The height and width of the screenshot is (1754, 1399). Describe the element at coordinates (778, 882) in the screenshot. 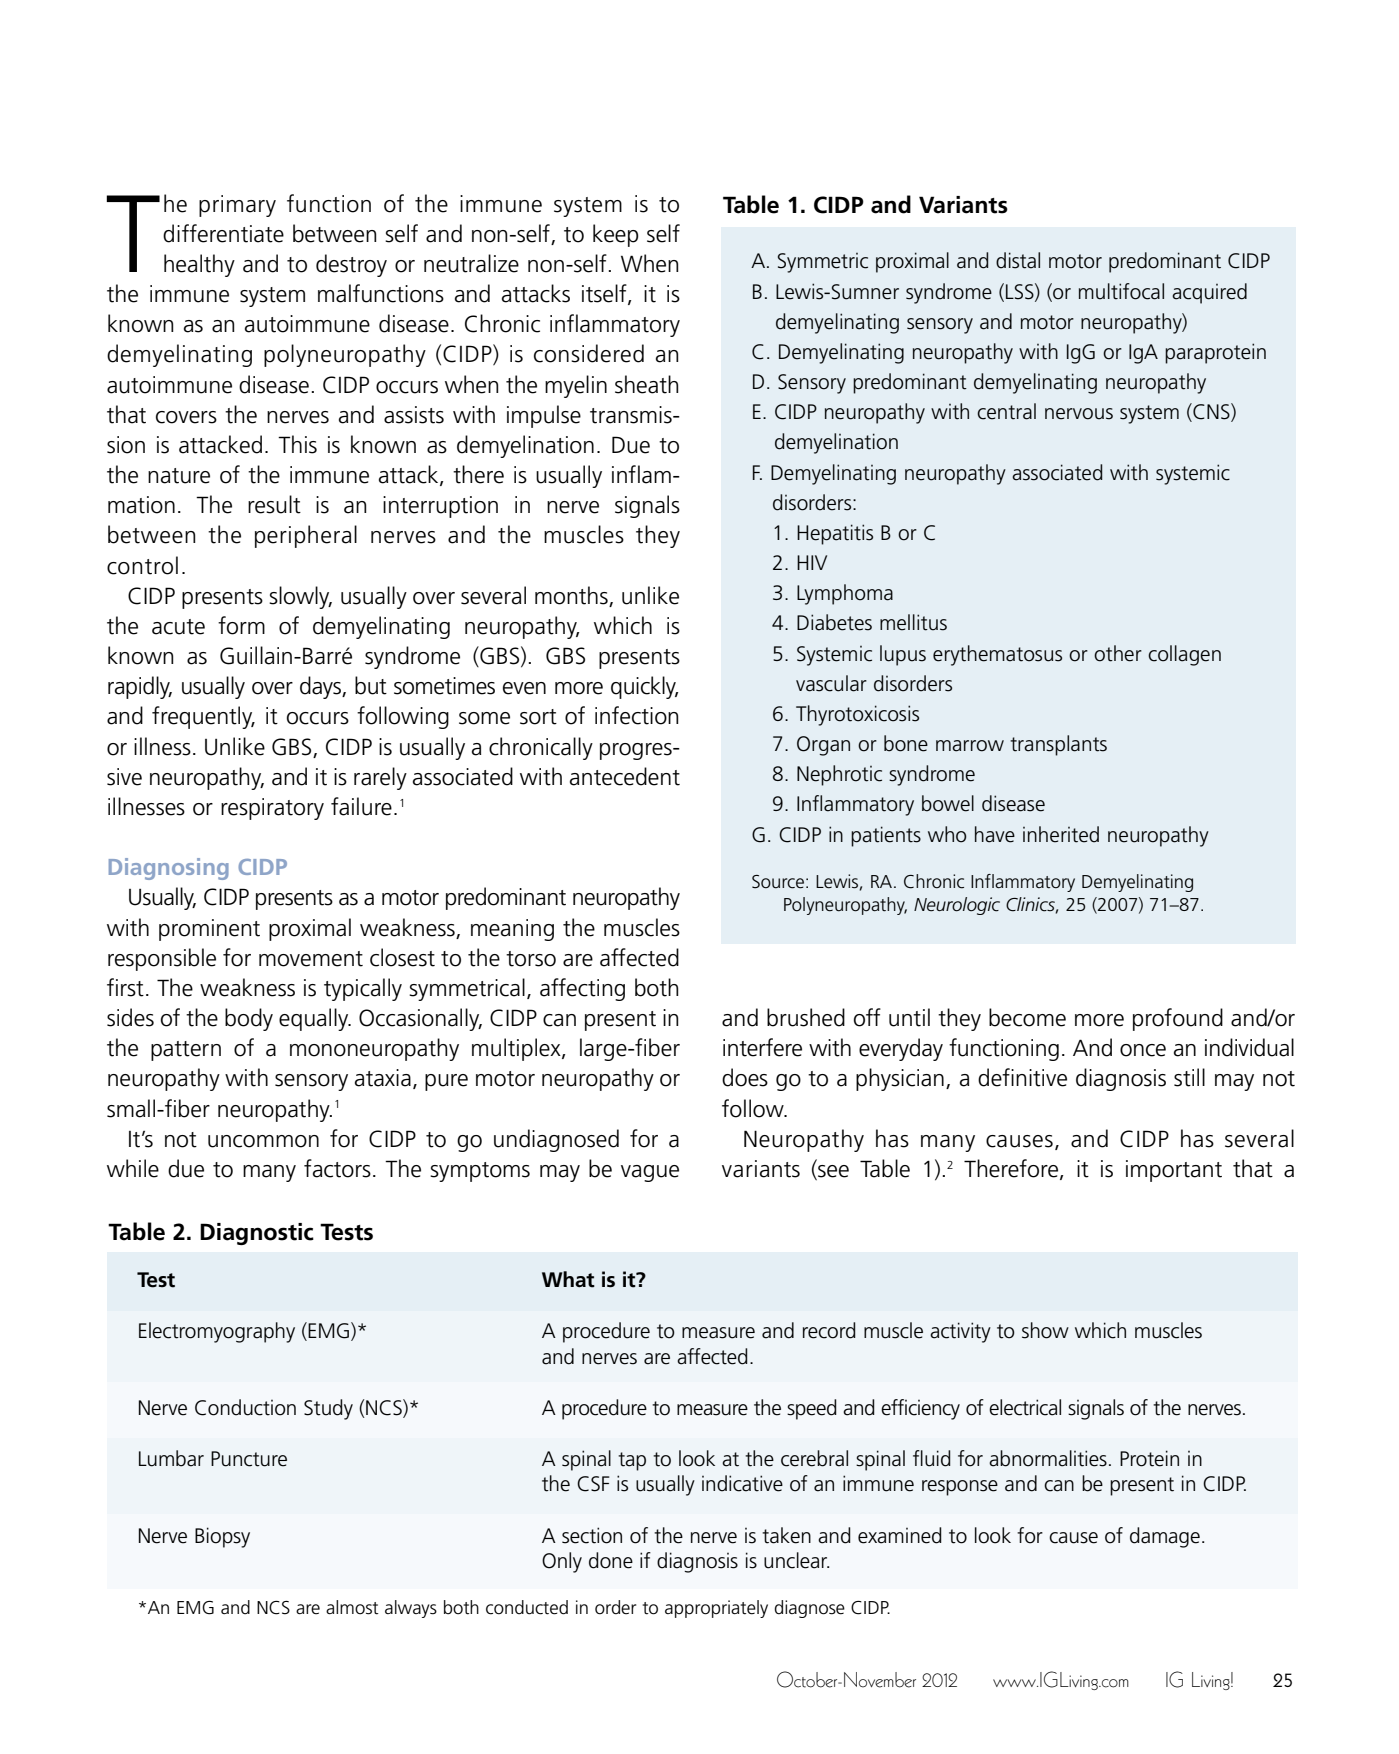

I see `Source` at that location.
